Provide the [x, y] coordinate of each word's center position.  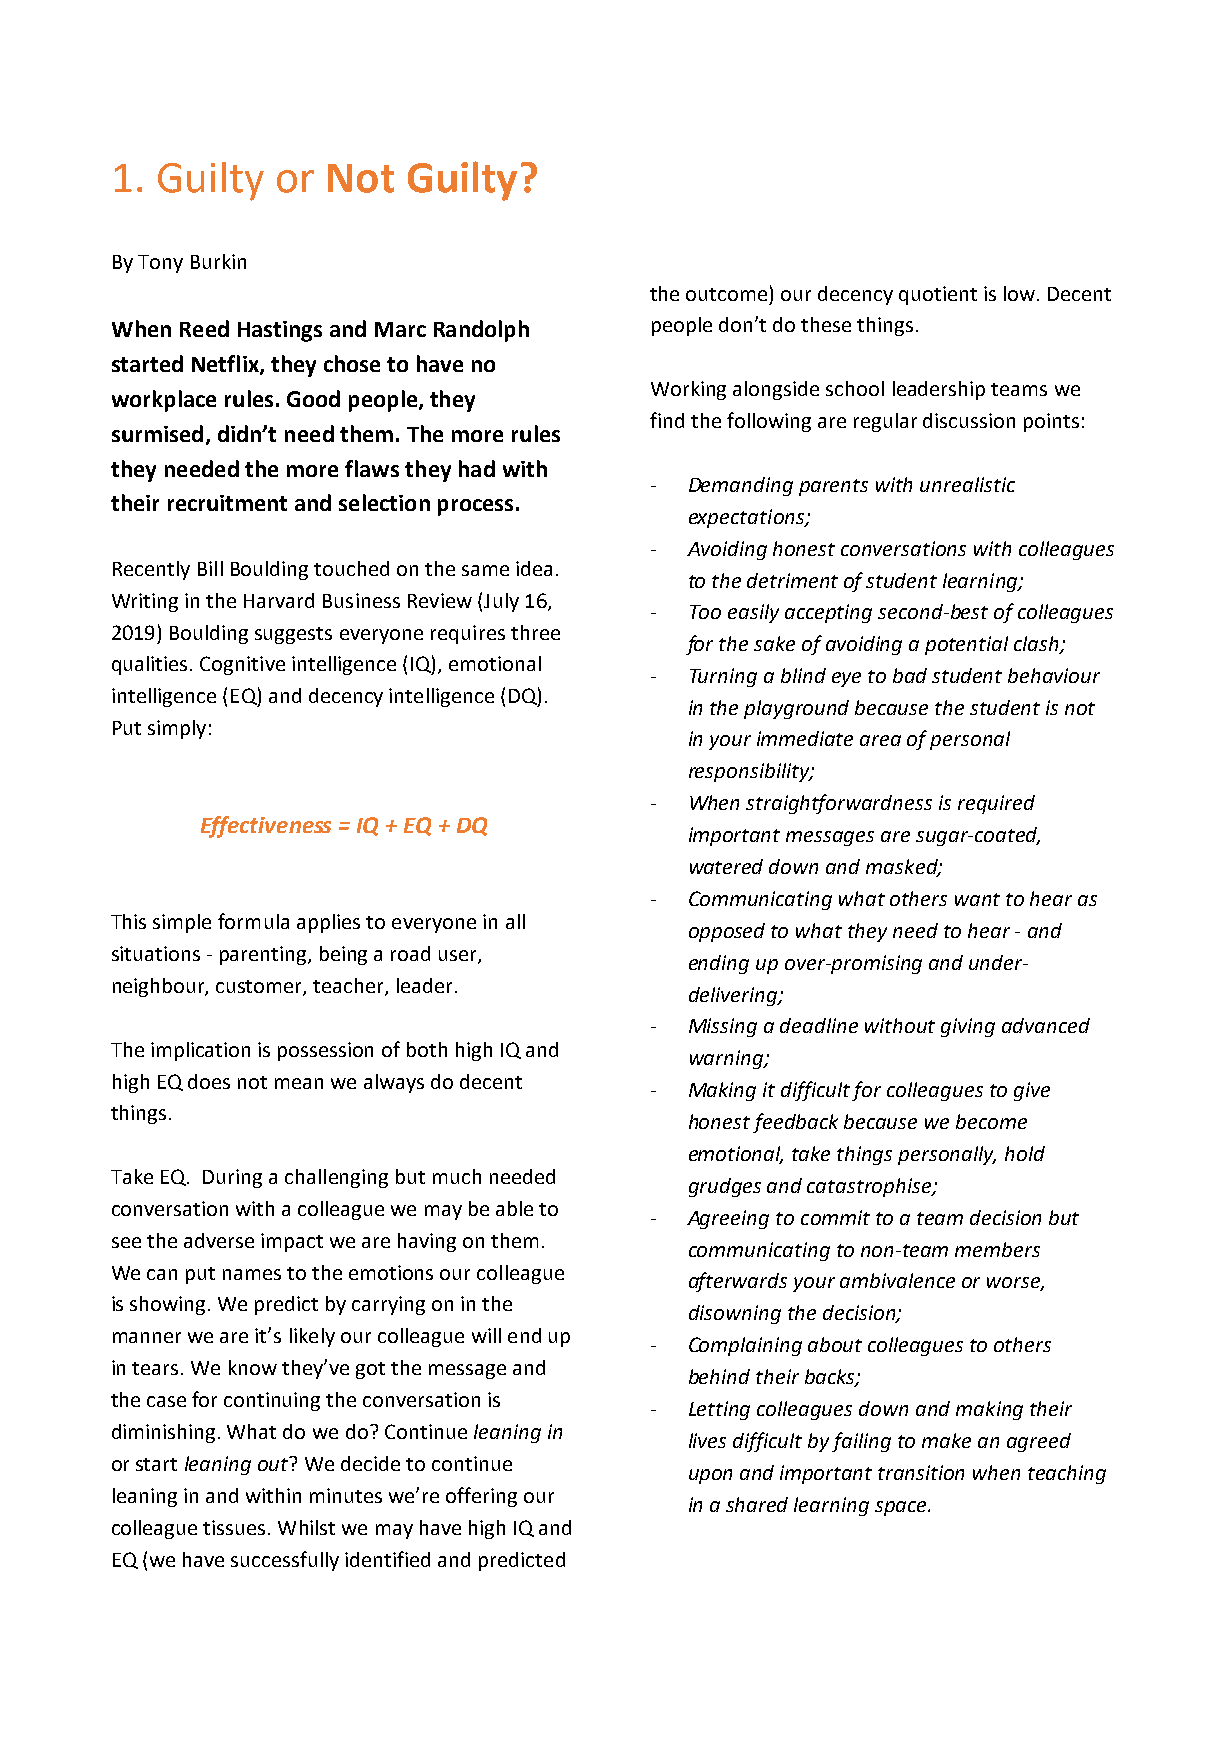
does [209, 1081]
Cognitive [242, 665]
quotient [938, 295]
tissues [234, 1527]
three [535, 632]
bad [910, 675]
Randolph [481, 331]
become [991, 1121]
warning [727, 1059]
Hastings [280, 331]
